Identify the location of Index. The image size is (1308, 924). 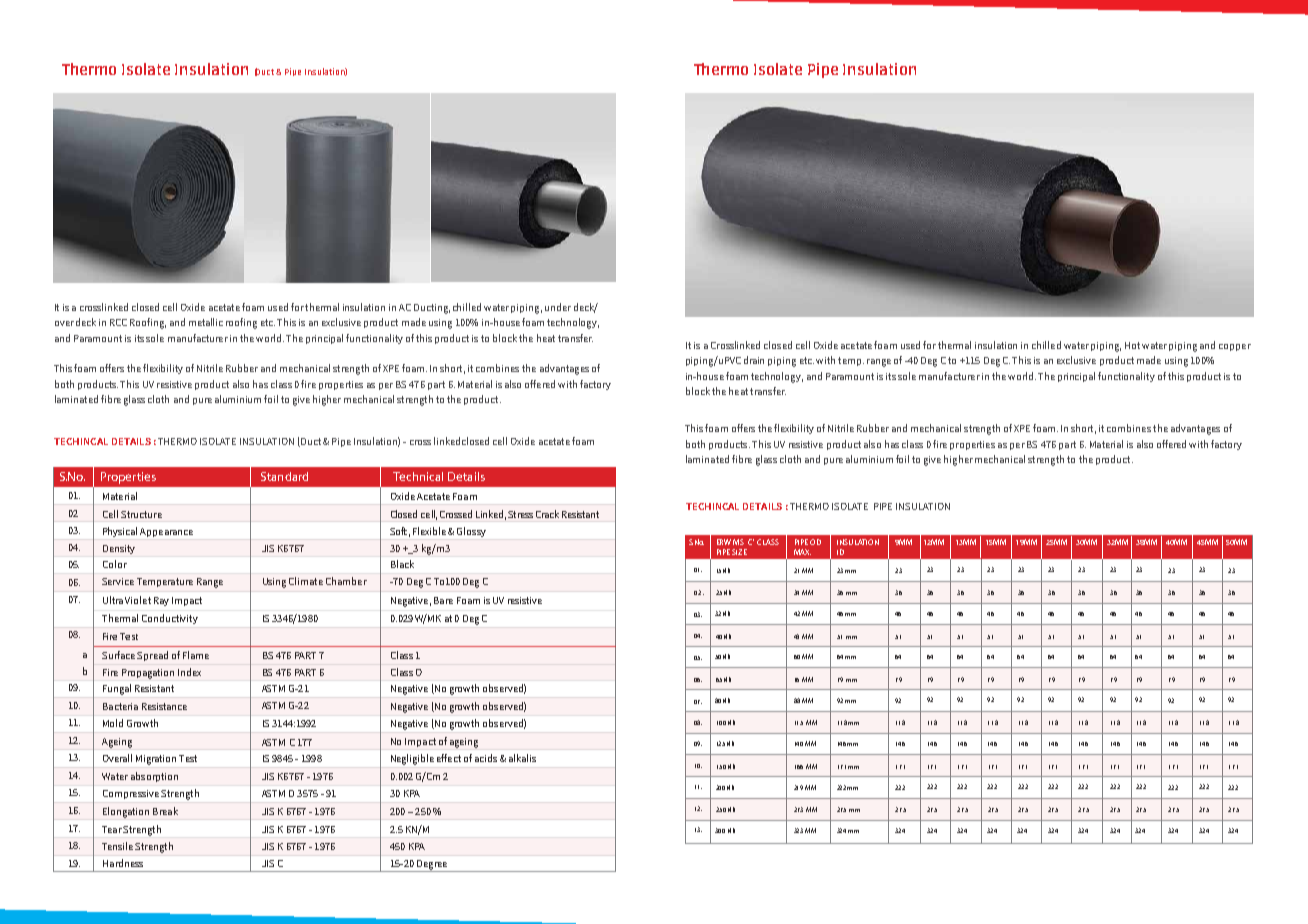
(189, 672).
